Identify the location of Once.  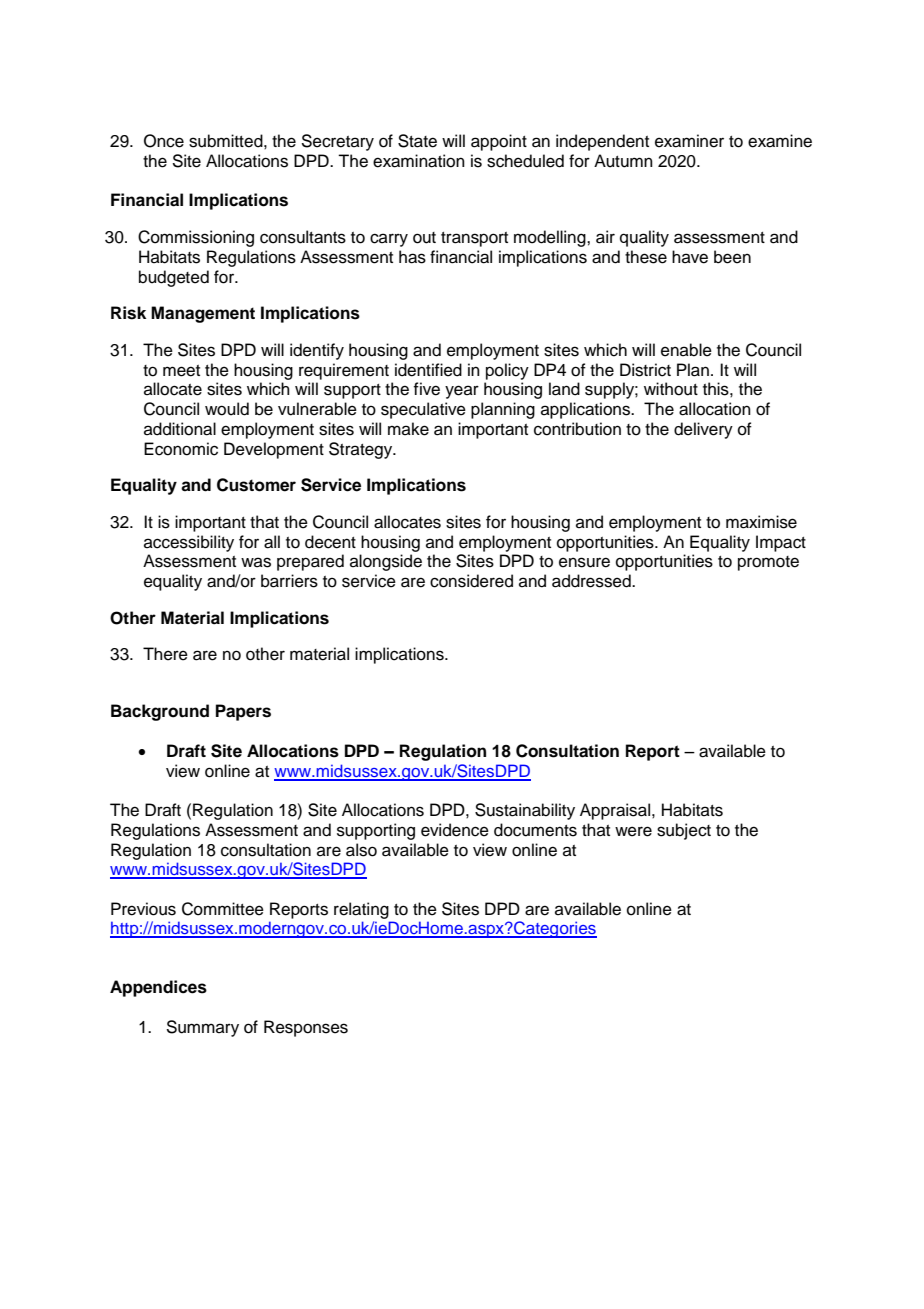
(164, 141).
